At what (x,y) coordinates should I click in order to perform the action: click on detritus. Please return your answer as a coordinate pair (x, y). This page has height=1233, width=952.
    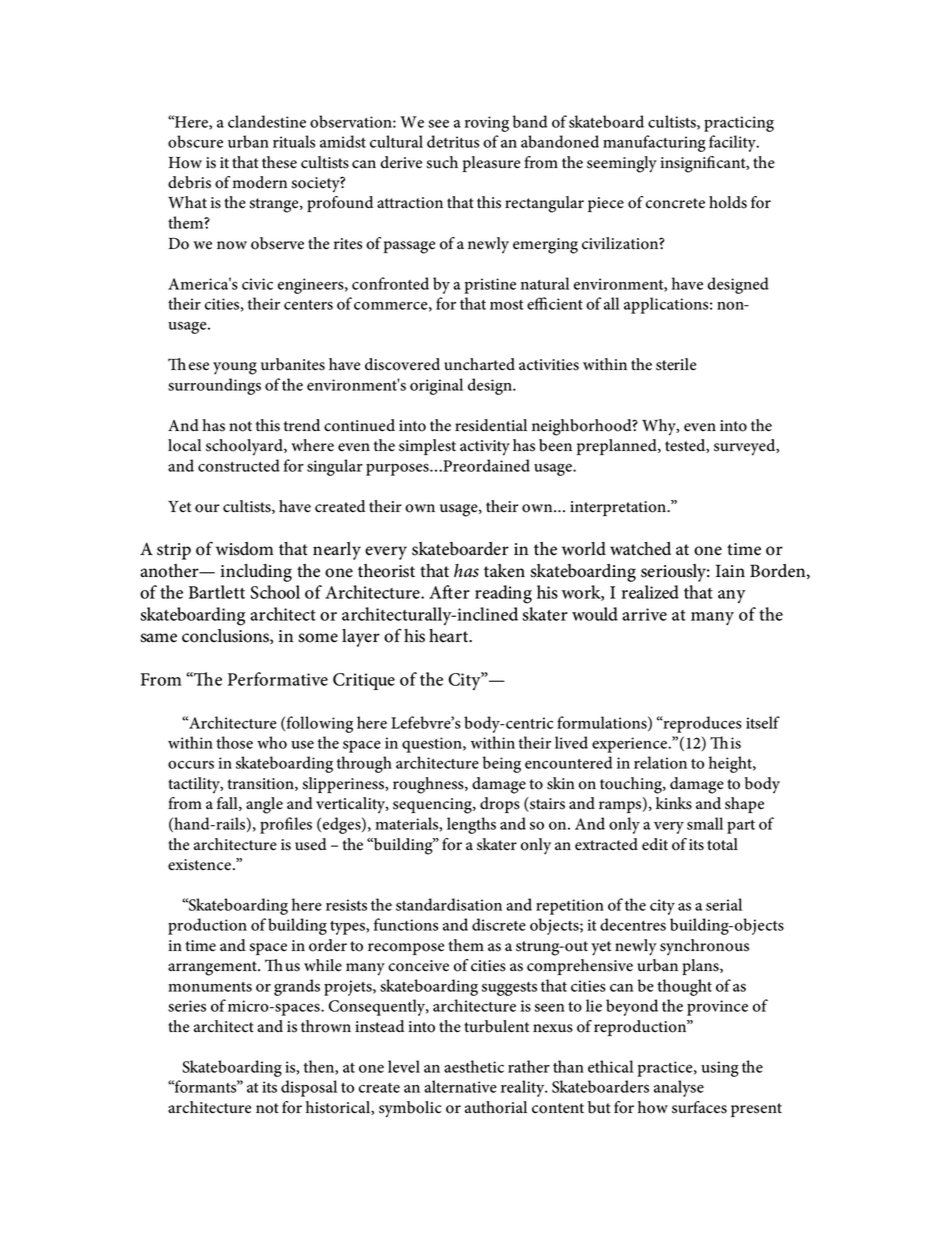
    Looking at the image, I should click on (453, 141).
